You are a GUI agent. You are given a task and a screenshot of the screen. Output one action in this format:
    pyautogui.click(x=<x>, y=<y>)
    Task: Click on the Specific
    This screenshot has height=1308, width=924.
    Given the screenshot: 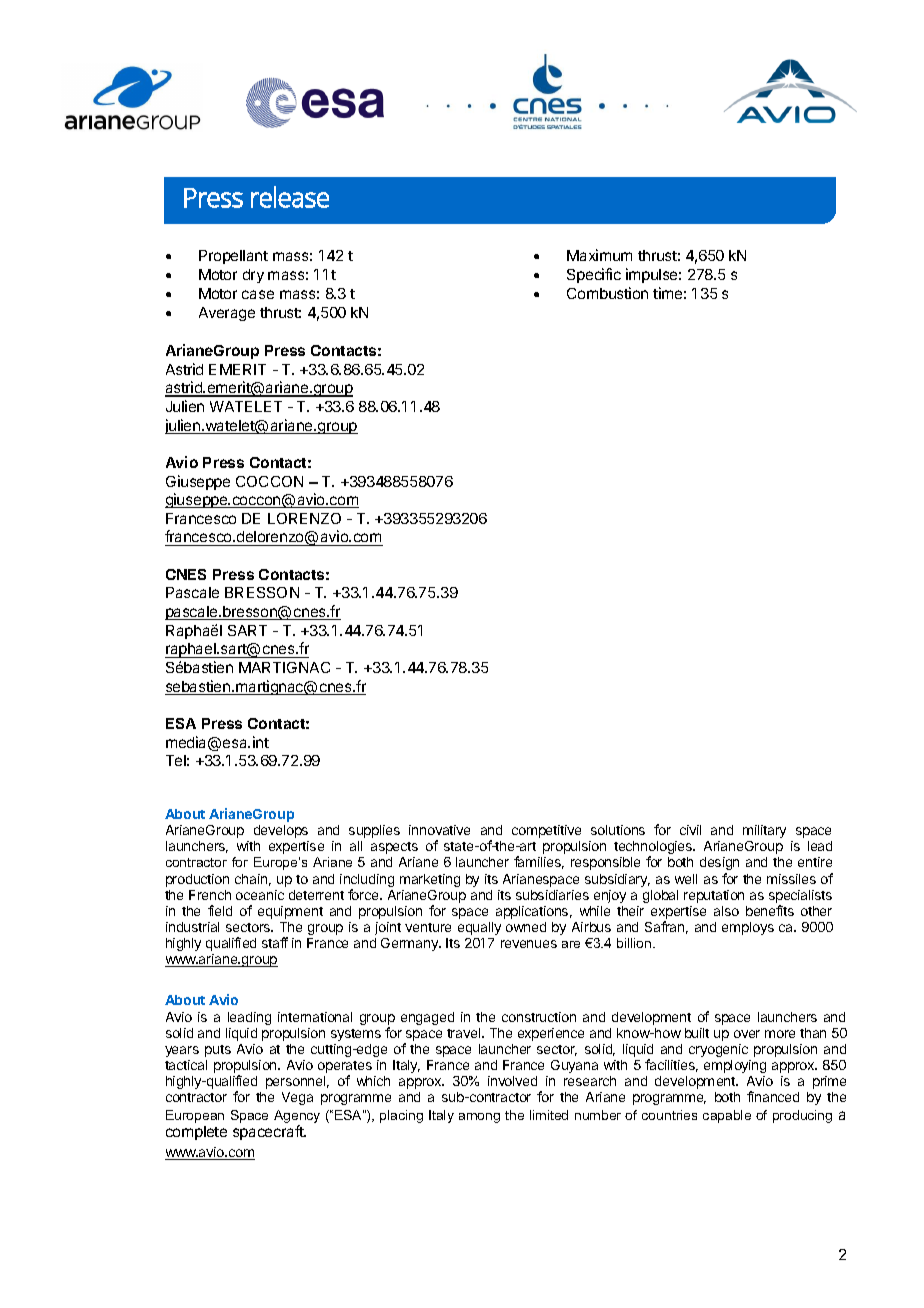 What is the action you would take?
    pyautogui.click(x=594, y=275)
